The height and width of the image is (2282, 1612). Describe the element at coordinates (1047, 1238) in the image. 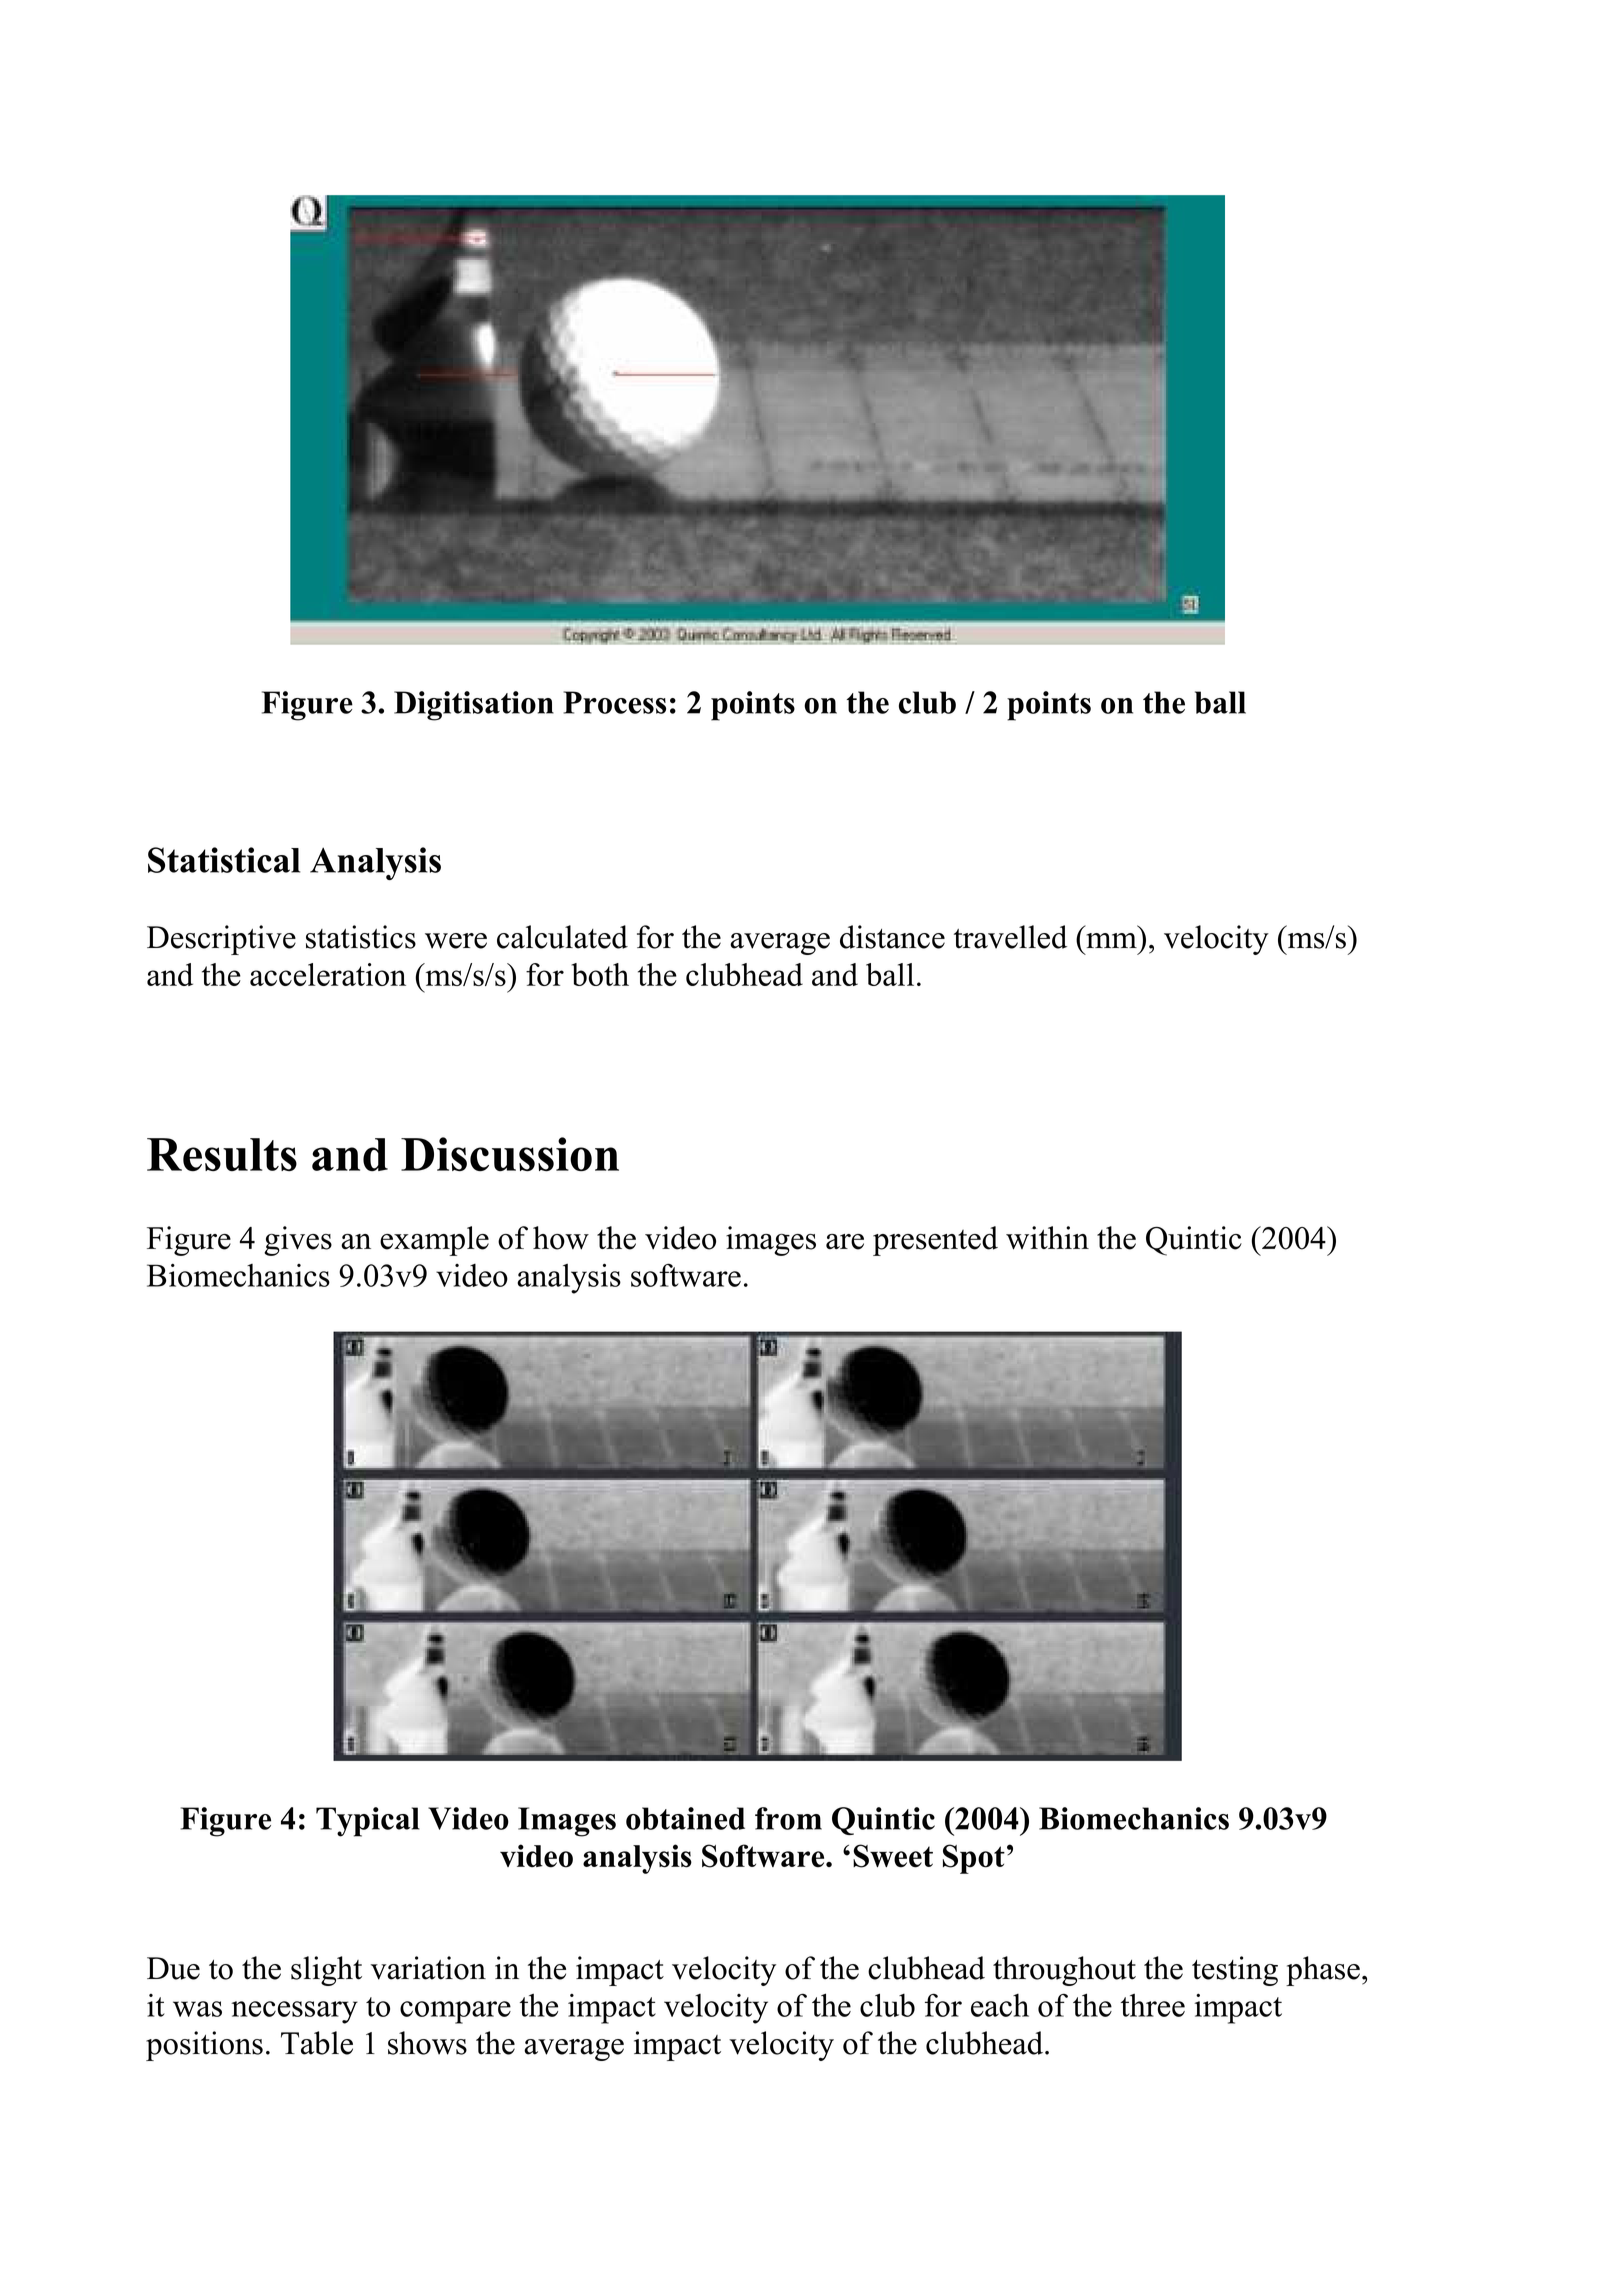

I see `within` at that location.
